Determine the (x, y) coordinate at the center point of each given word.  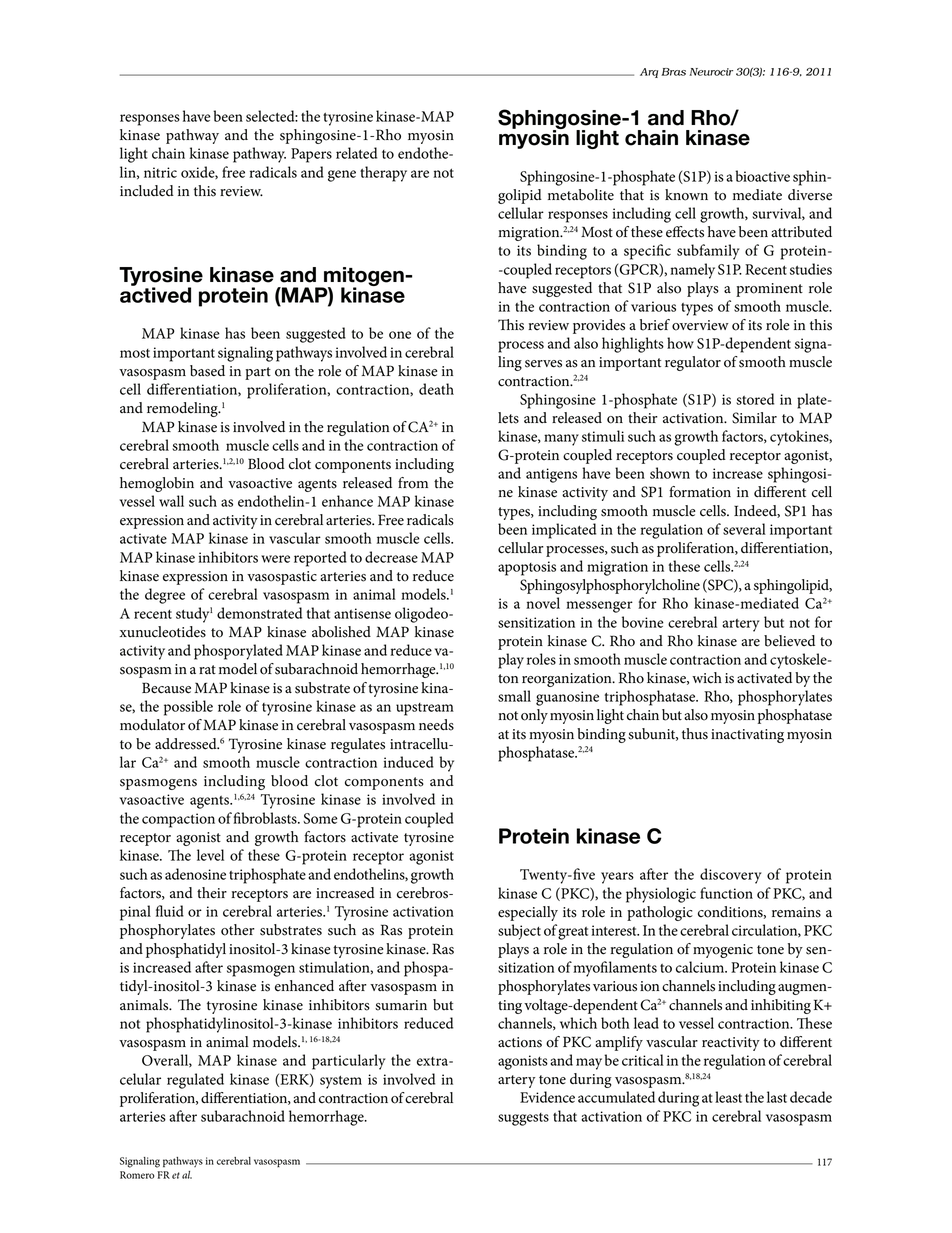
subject (519, 932)
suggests (523, 1119)
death (436, 389)
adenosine (195, 874)
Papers (311, 155)
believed (789, 641)
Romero (137, 1175)
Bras (673, 72)
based (207, 371)
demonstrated (259, 613)
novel (543, 603)
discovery (731, 876)
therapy (383, 174)
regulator (693, 363)
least (728, 1097)
